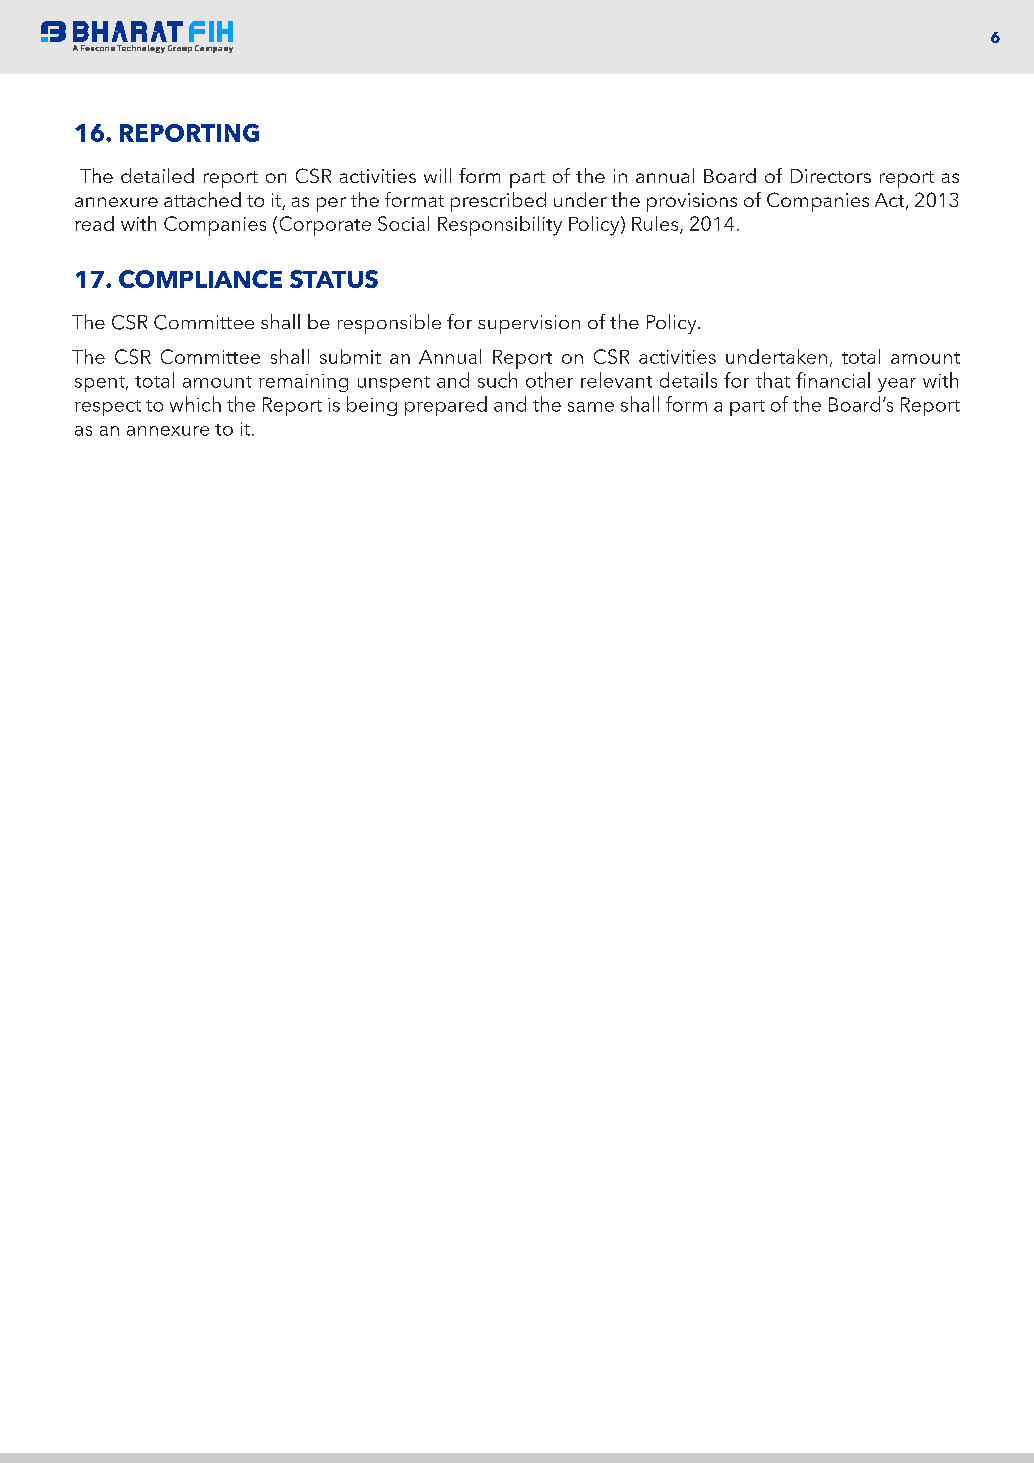 The height and width of the document is (1463, 1034). What do you see at coordinates (831, 176) in the document?
I see `Directors` at bounding box center [831, 176].
